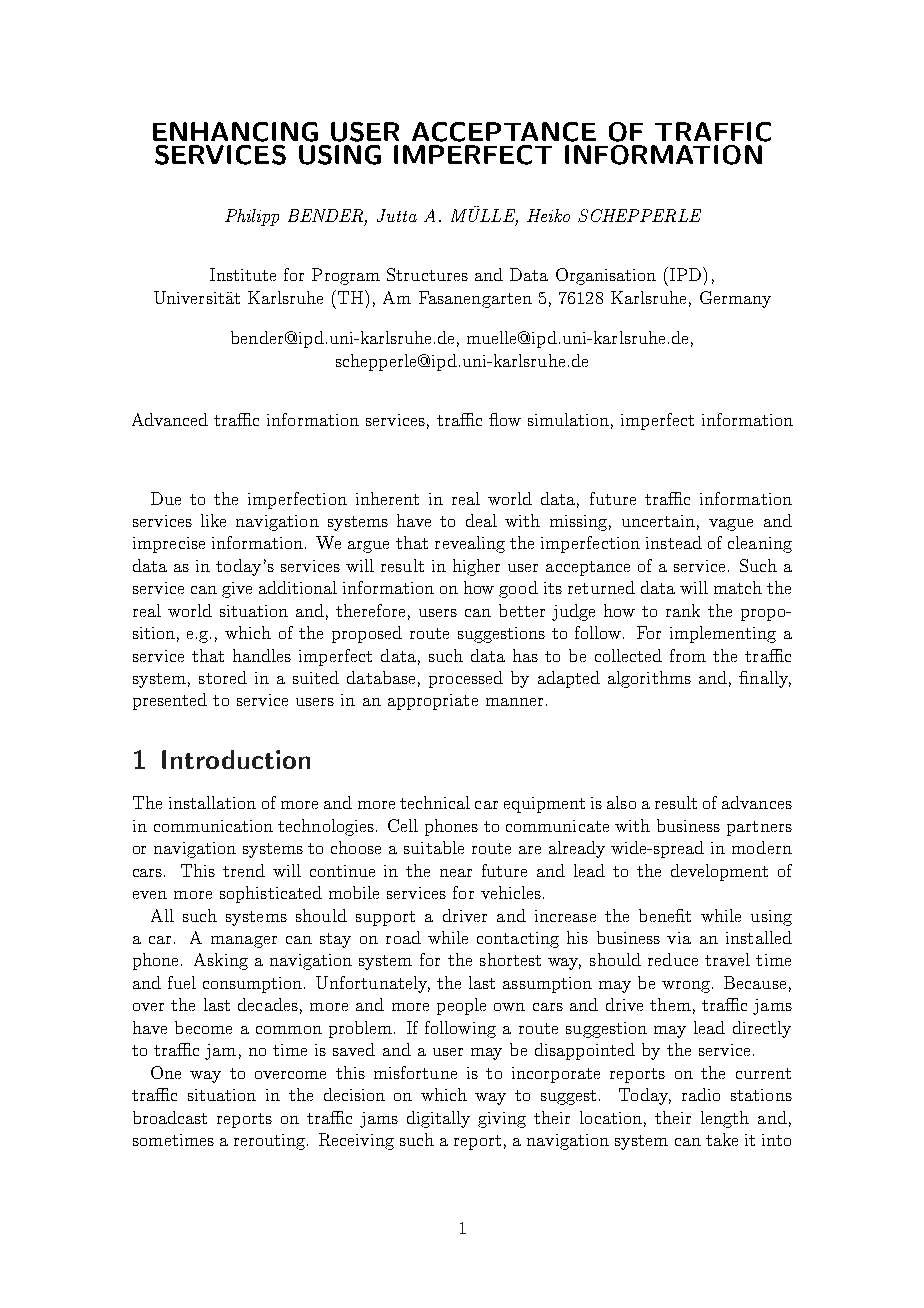  I want to click on advances, so click(757, 802).
